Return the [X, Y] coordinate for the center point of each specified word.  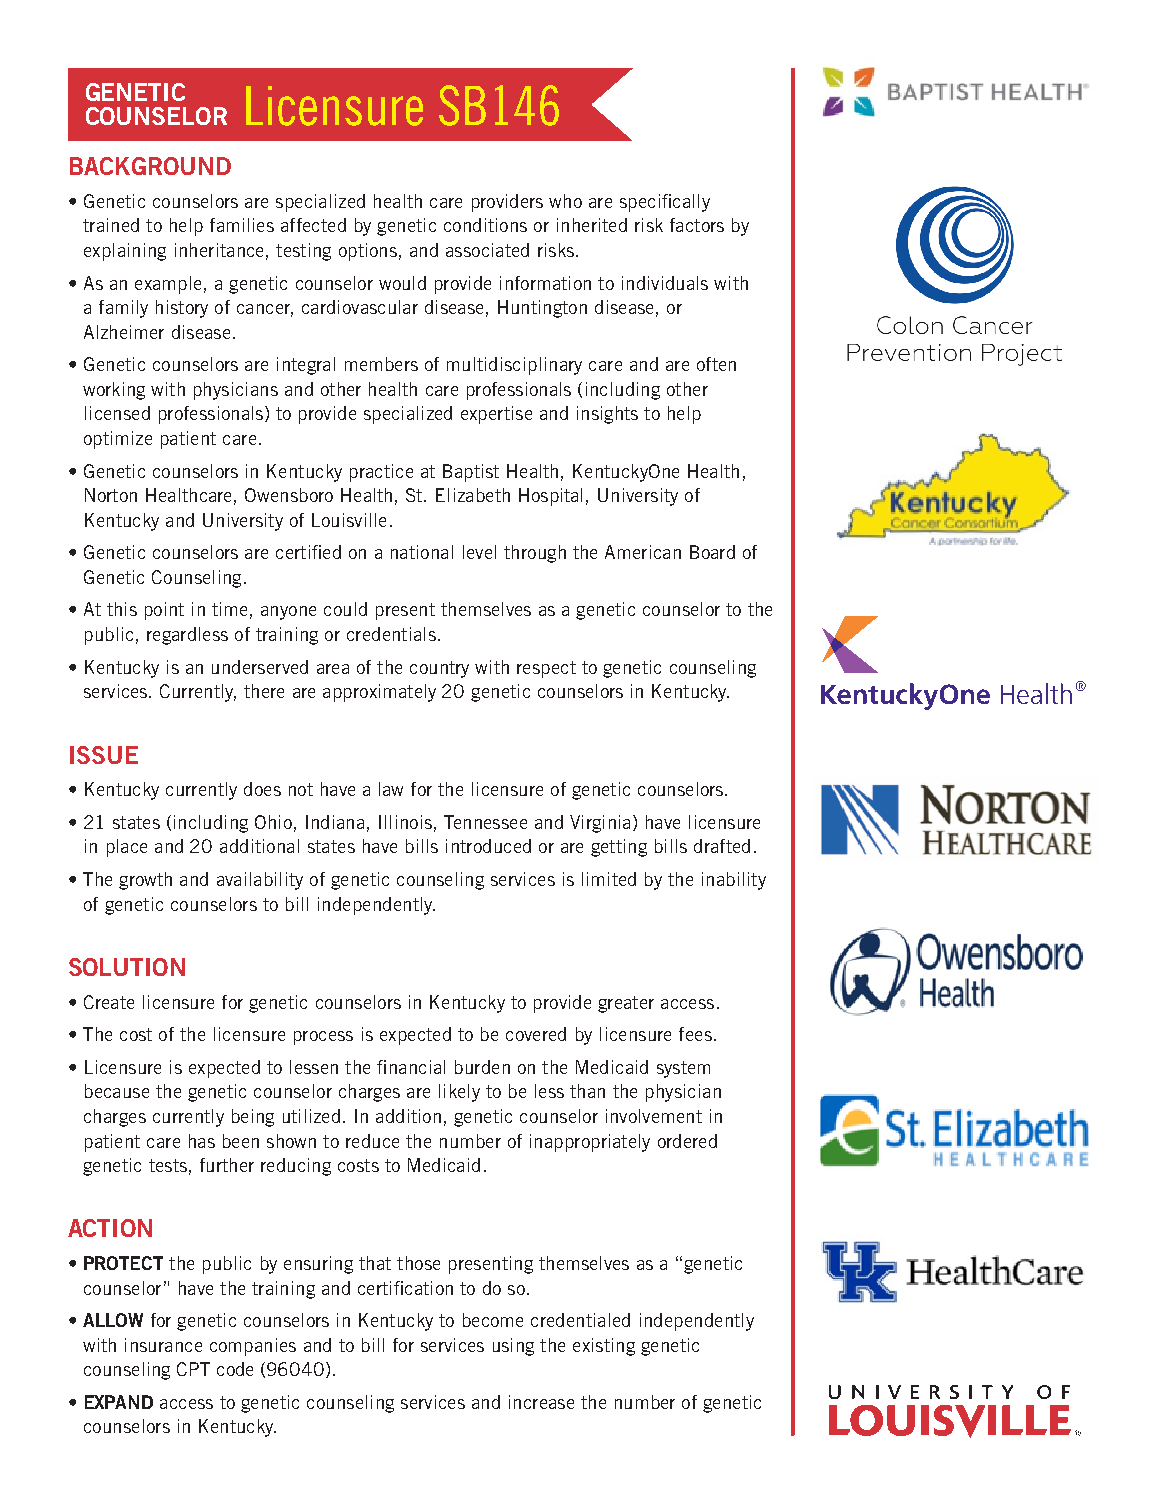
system [683, 1069]
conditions [485, 225]
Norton [111, 495]
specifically [665, 203]
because [117, 1091]
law [391, 789]
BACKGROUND [150, 166]
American [643, 552]
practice [381, 473]
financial [411, 1067]
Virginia [600, 824]
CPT [193, 1369]
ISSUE [104, 755]
